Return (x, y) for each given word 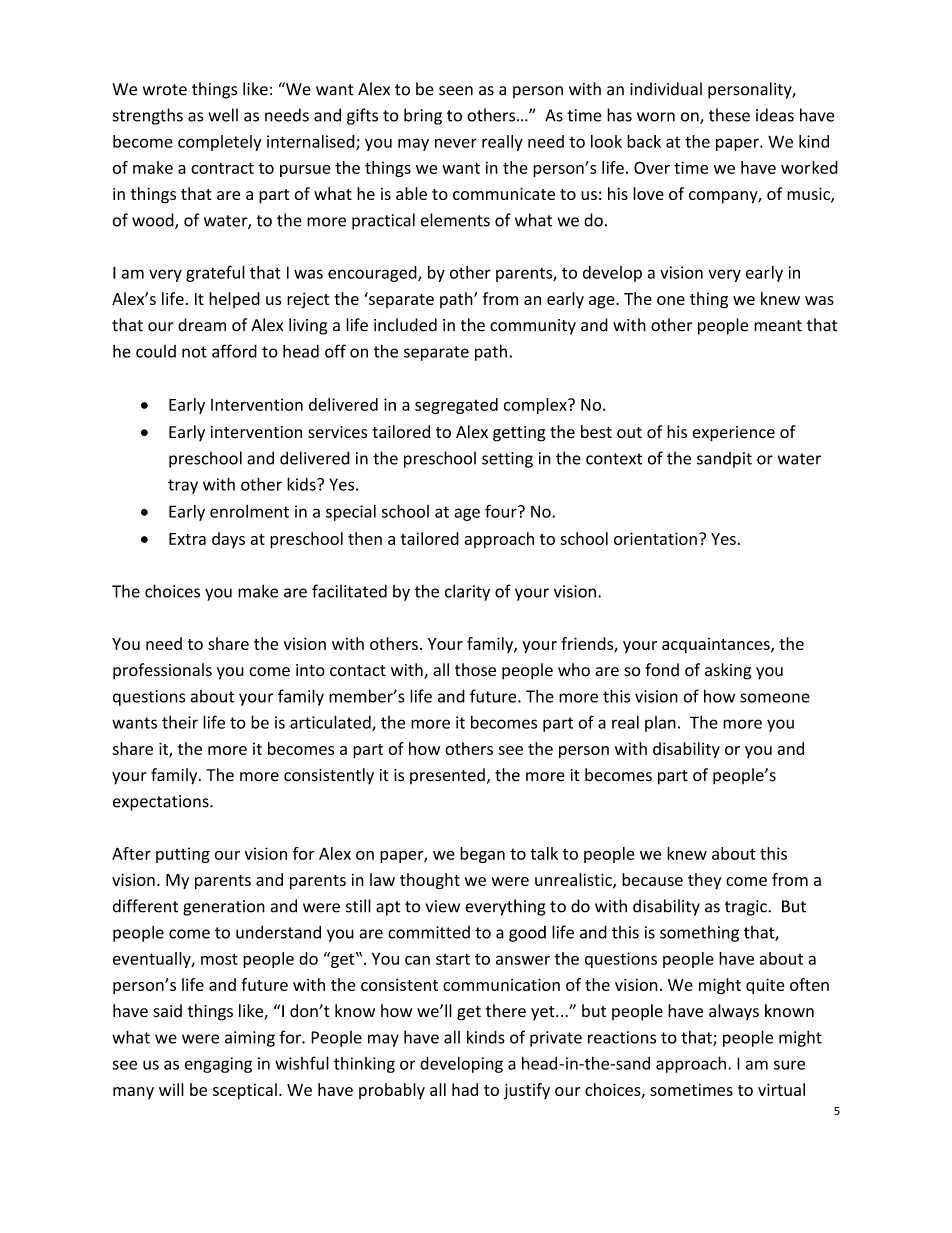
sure (789, 1065)
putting (183, 855)
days (228, 540)
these (729, 115)
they (704, 881)
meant (778, 326)
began (482, 855)
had (465, 1089)
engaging (218, 1065)
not (194, 352)
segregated (456, 406)
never (456, 143)
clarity (467, 592)
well (223, 115)
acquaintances (717, 645)
